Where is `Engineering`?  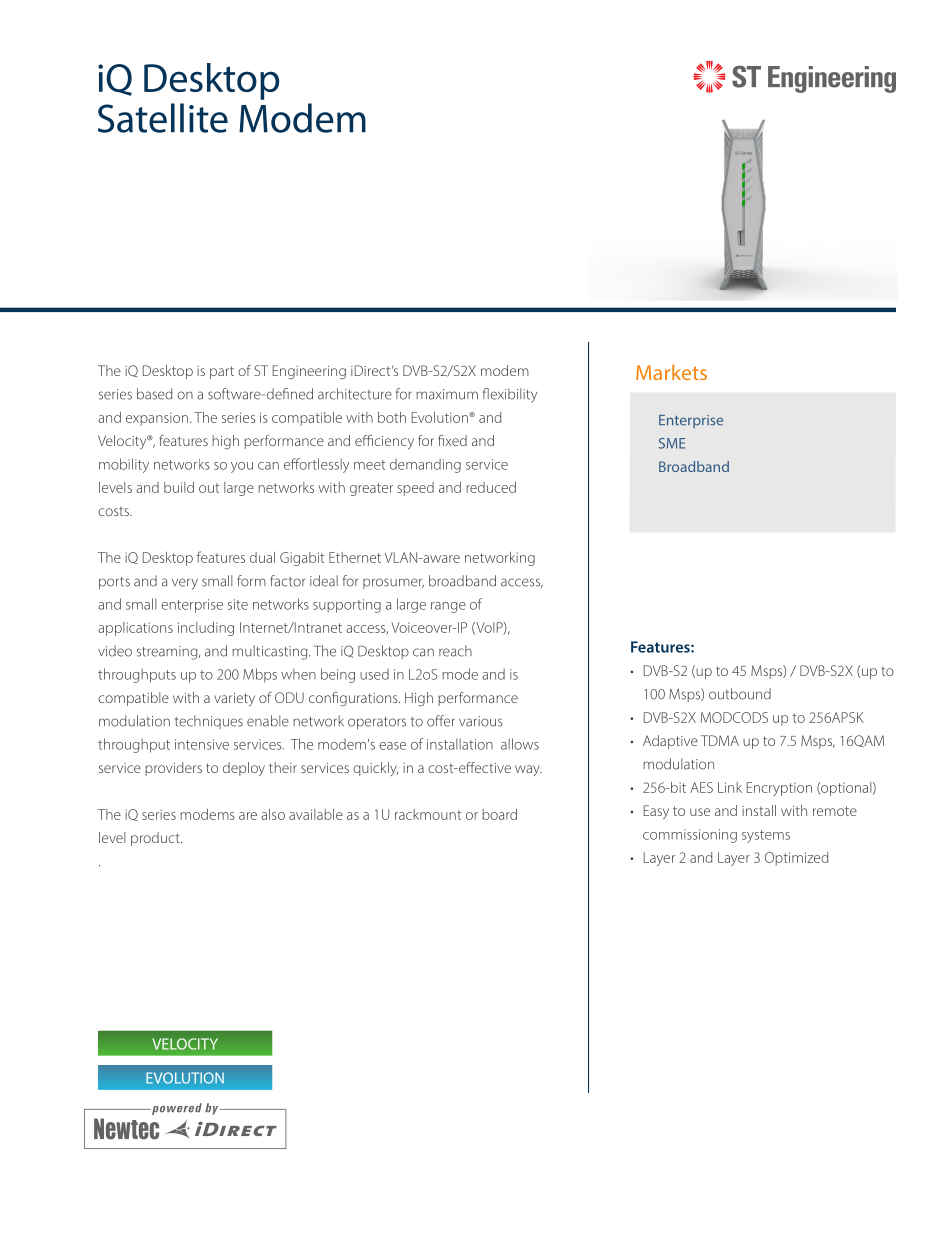 Engineering is located at coordinates (309, 372).
